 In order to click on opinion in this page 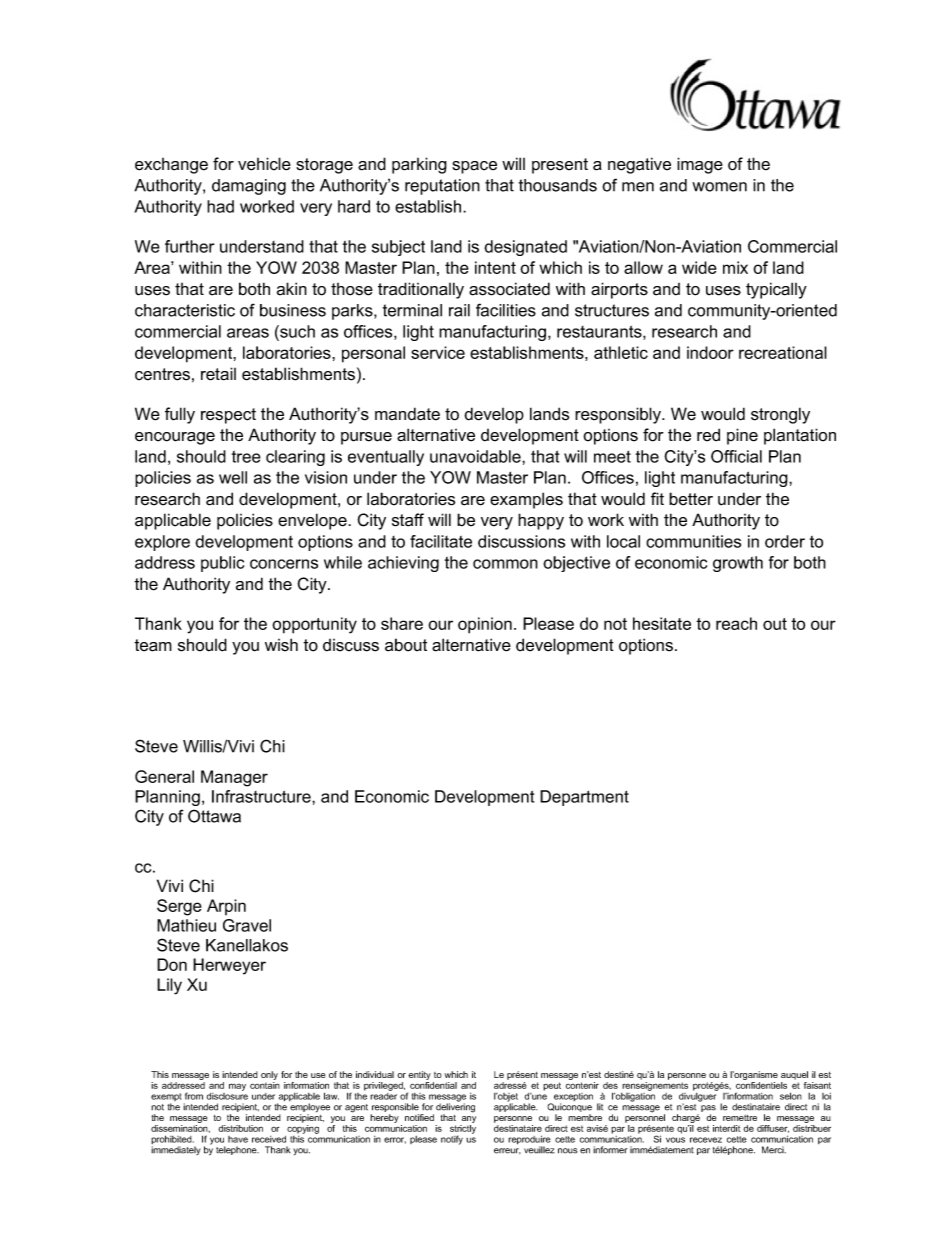, I will do `click(485, 625)`.
